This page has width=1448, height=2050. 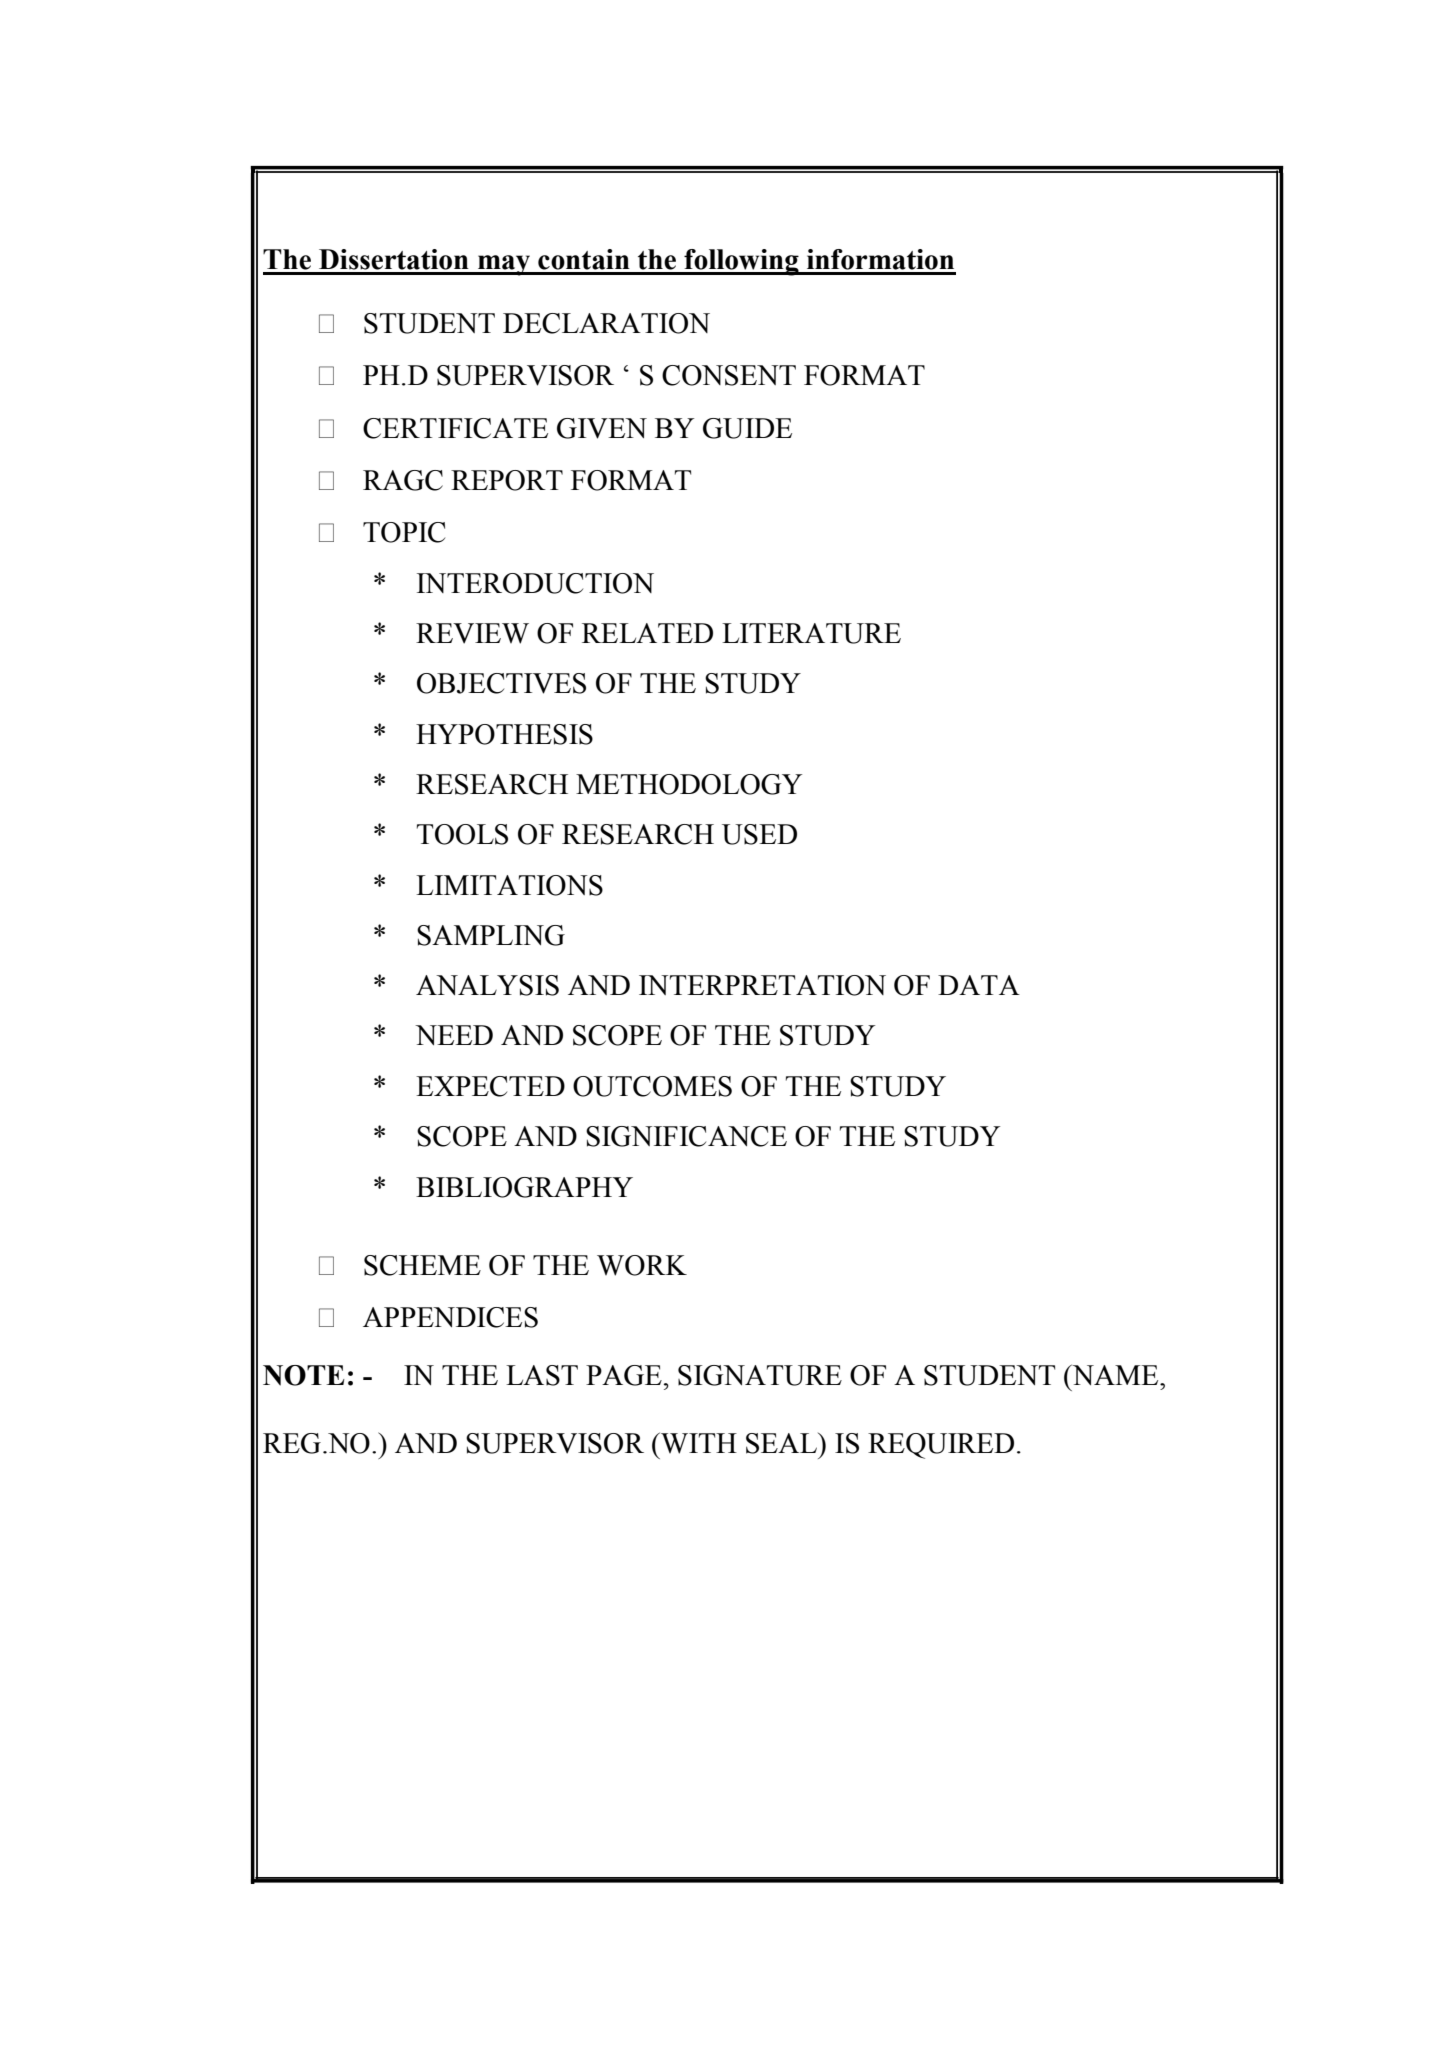 I want to click on may, so click(x=504, y=265).
